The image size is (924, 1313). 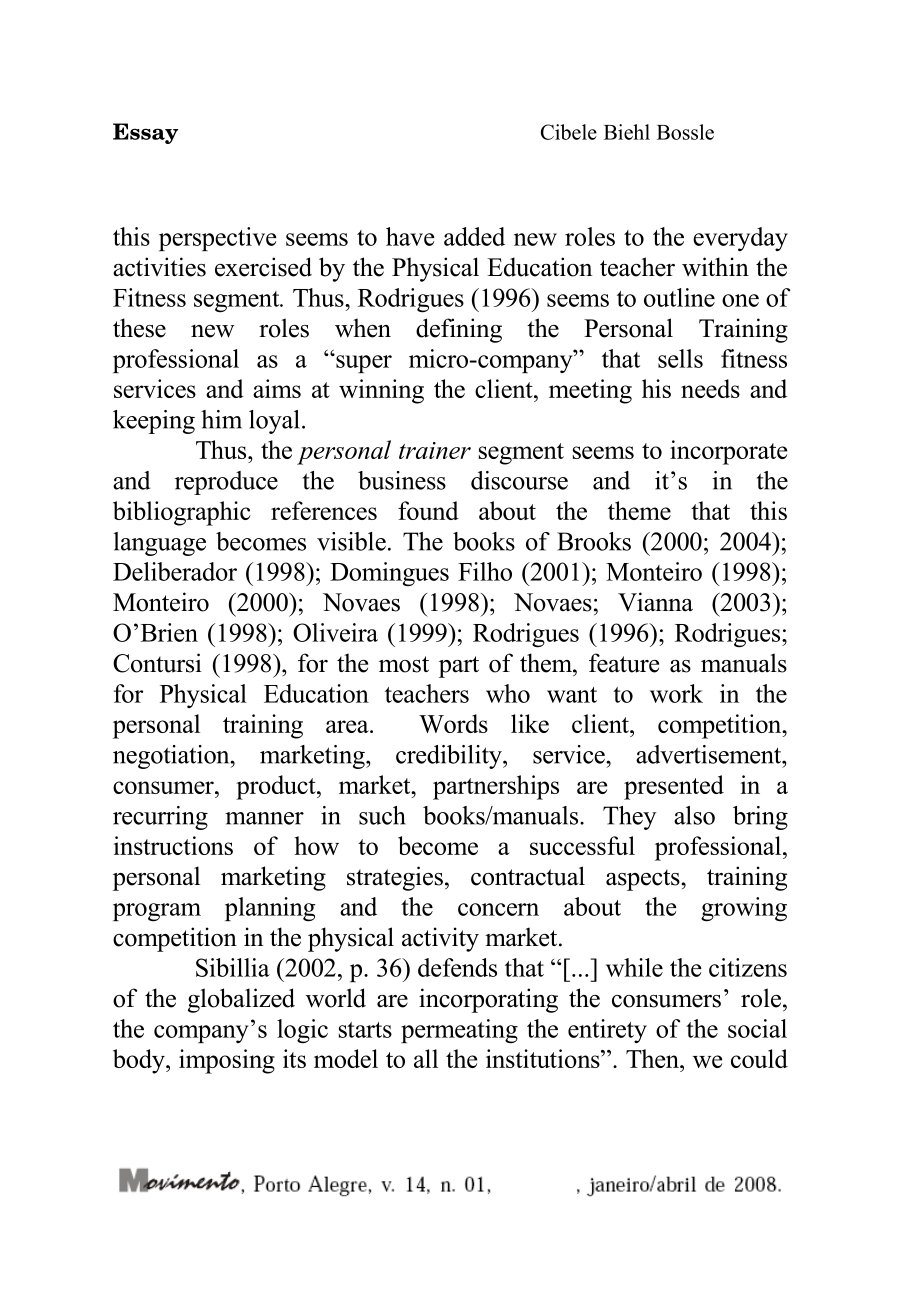 I want to click on product, so click(x=277, y=787).
